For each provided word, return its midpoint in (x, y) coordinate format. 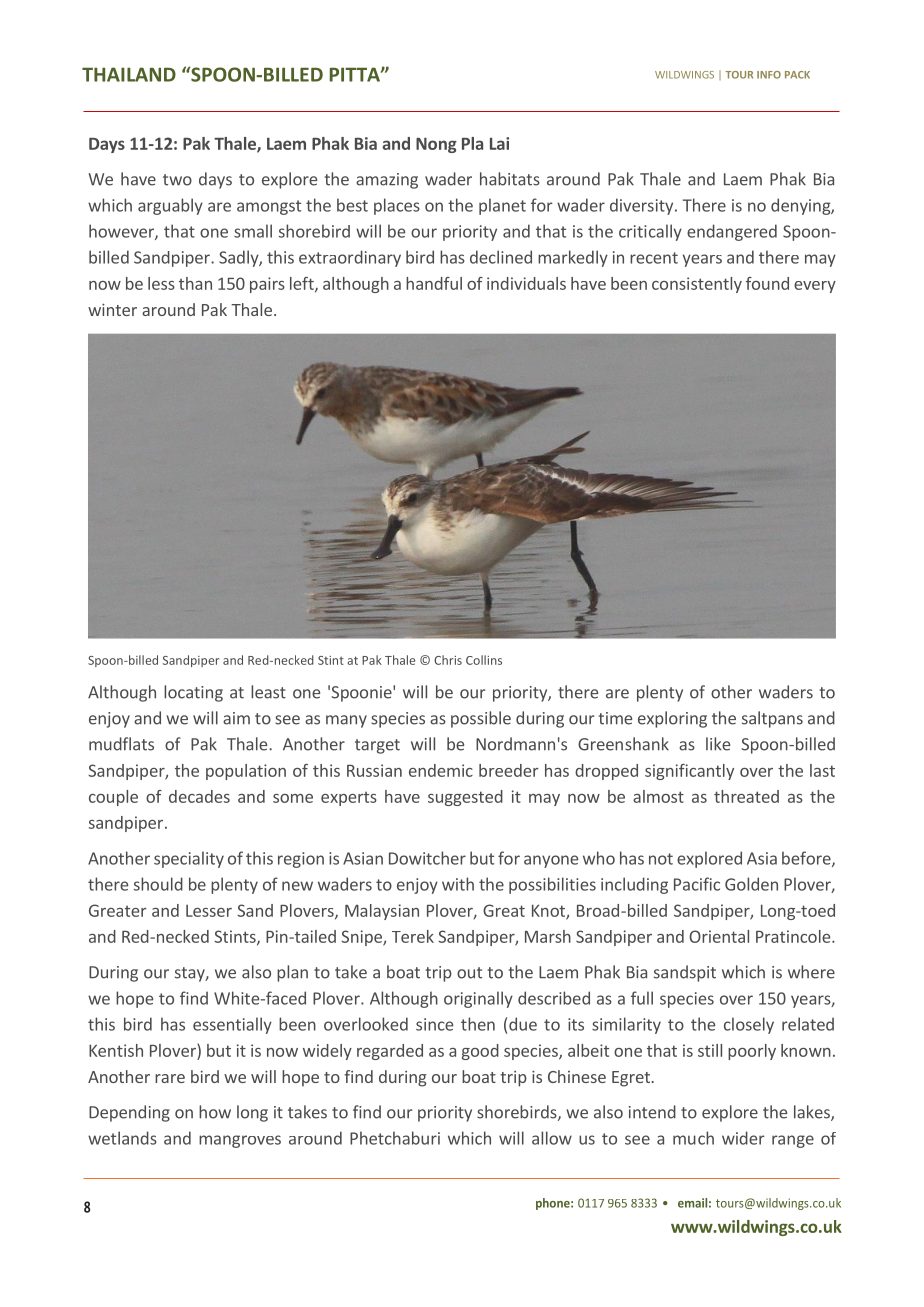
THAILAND (129, 74)
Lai (499, 143)
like (718, 744)
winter (112, 309)
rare (170, 1078)
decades (199, 796)
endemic (441, 770)
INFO (769, 75)
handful (434, 283)
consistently (697, 285)
